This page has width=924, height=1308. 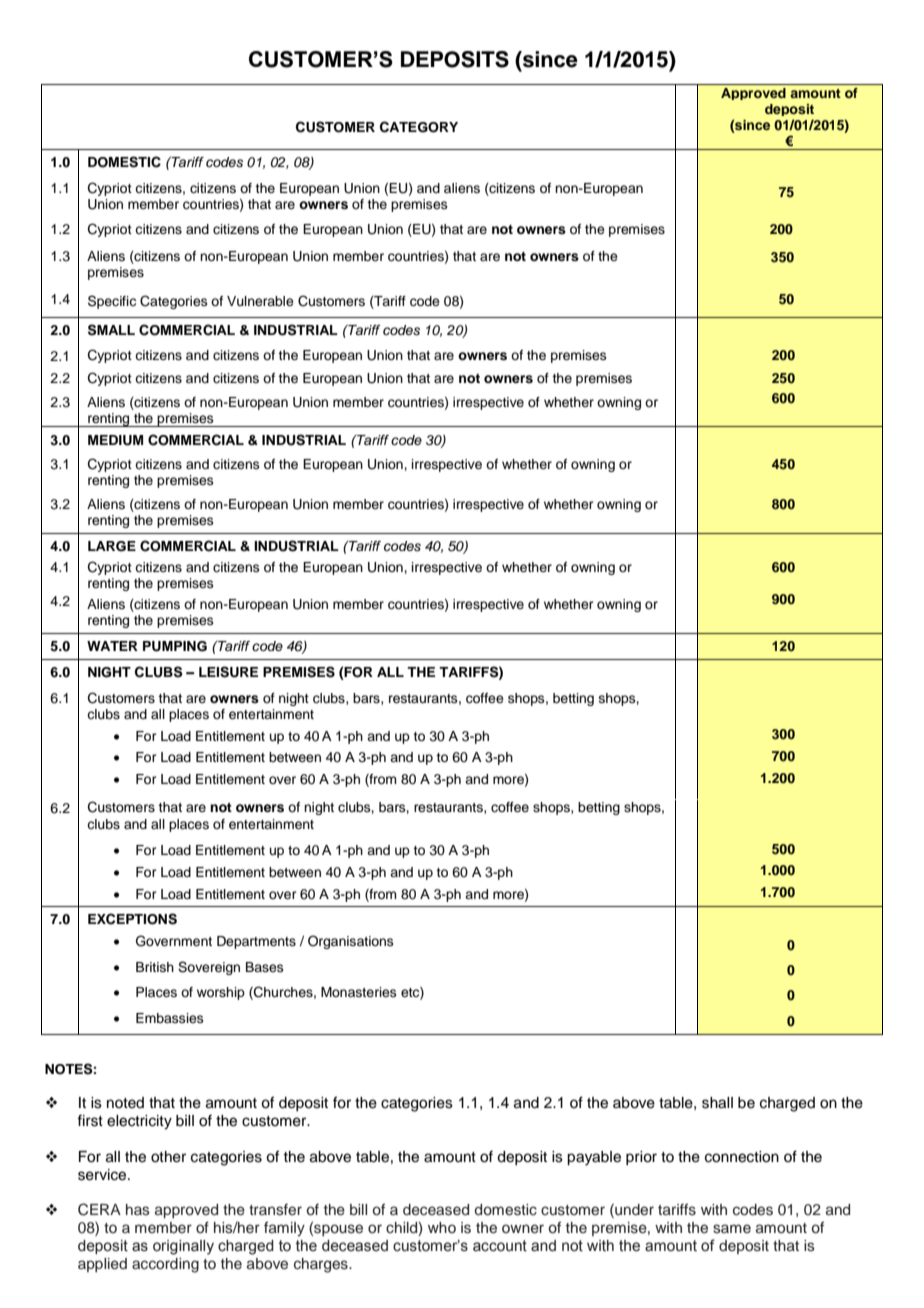 What do you see at coordinates (419, 127) in the page?
I see `CATEGORY` at bounding box center [419, 127].
